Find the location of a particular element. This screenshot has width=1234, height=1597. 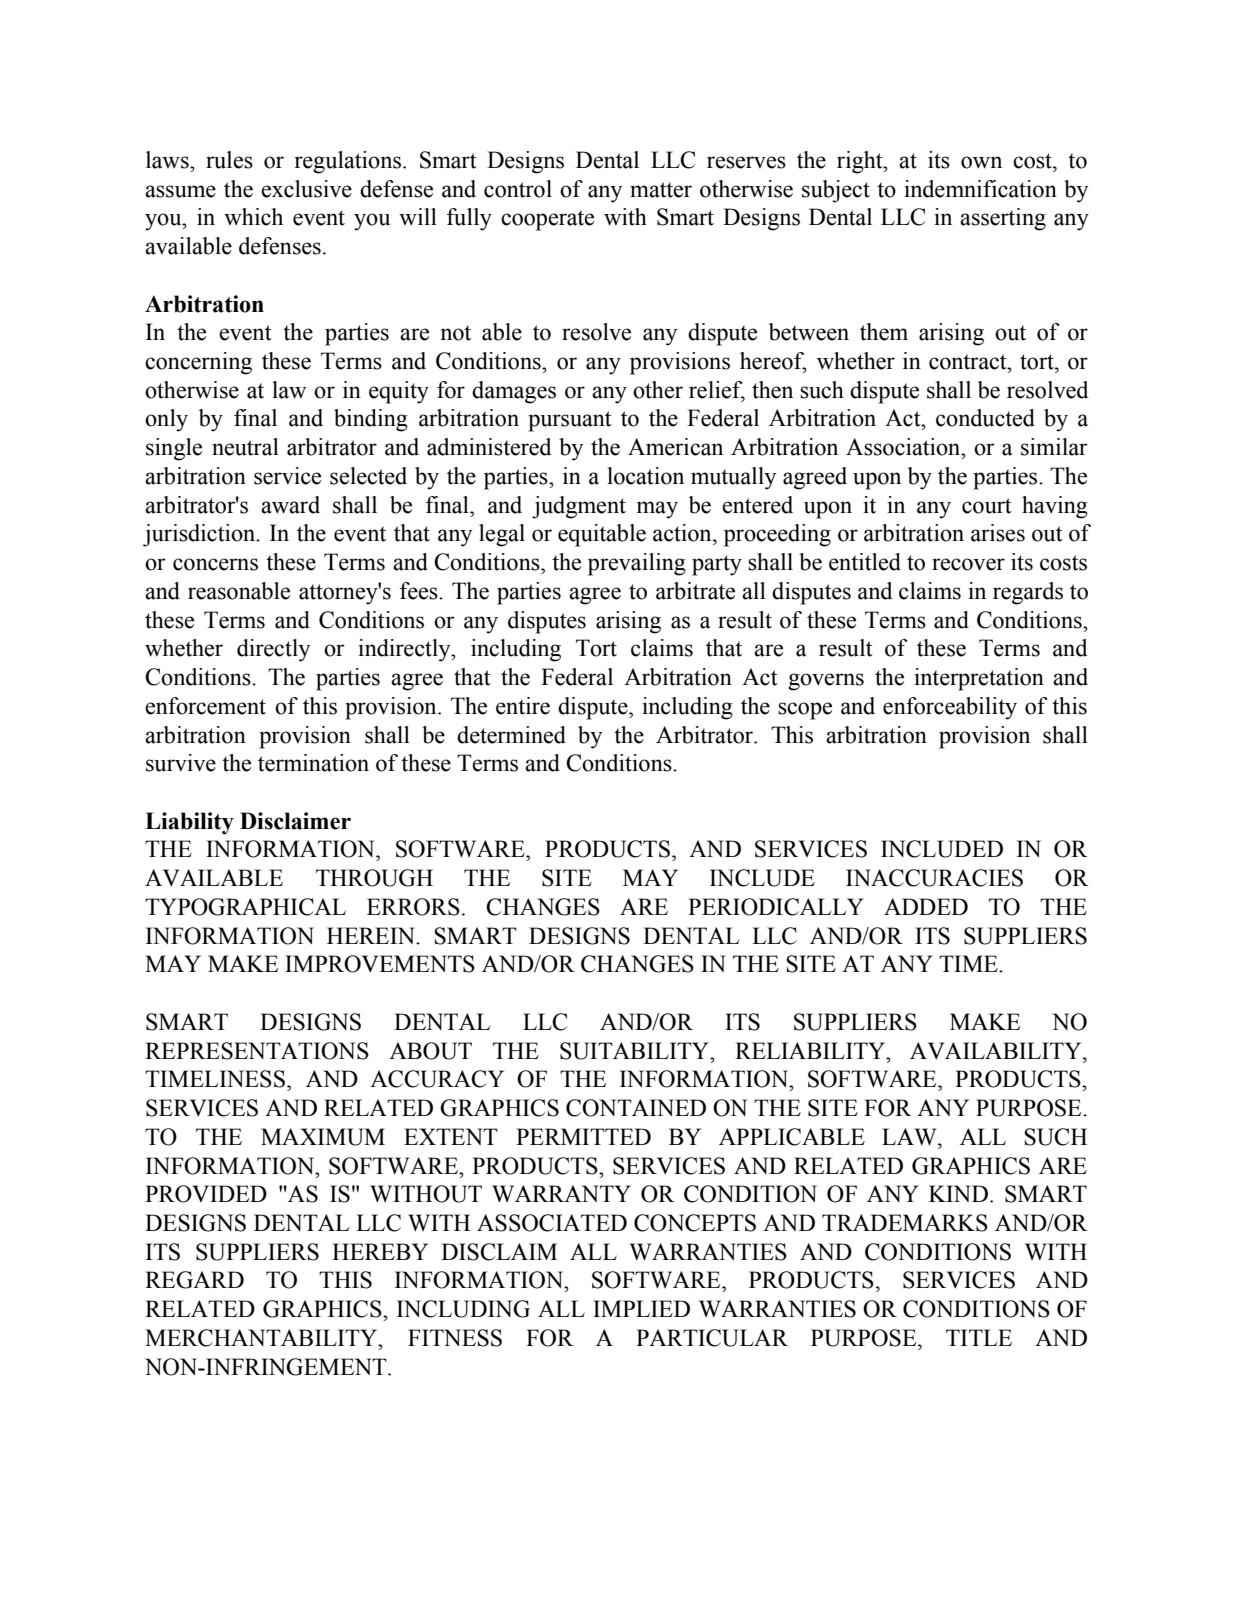

MERCHANTABILITY is located at coordinates (262, 1338).
